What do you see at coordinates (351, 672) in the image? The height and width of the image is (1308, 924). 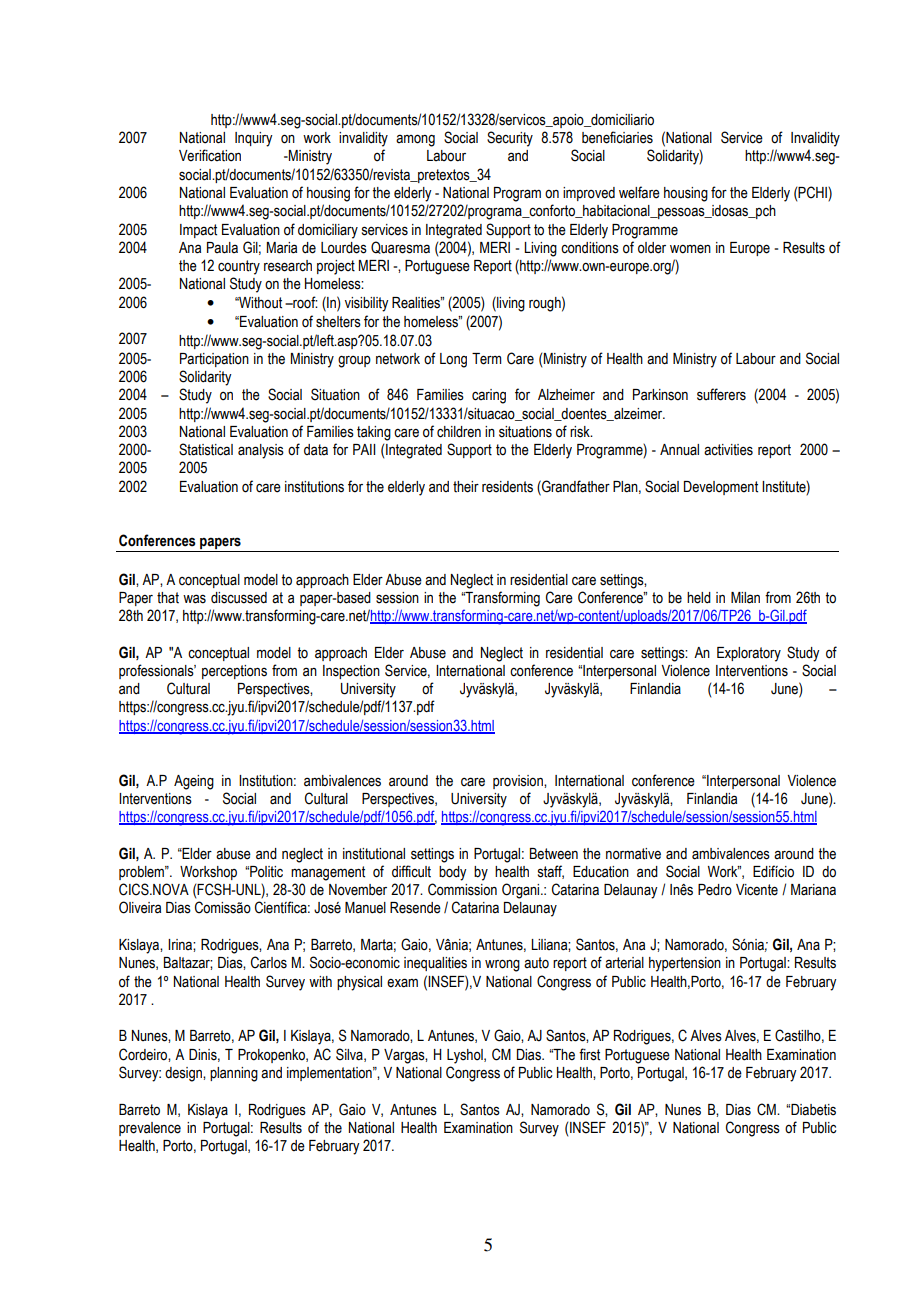 I see `Inspection` at bounding box center [351, 672].
